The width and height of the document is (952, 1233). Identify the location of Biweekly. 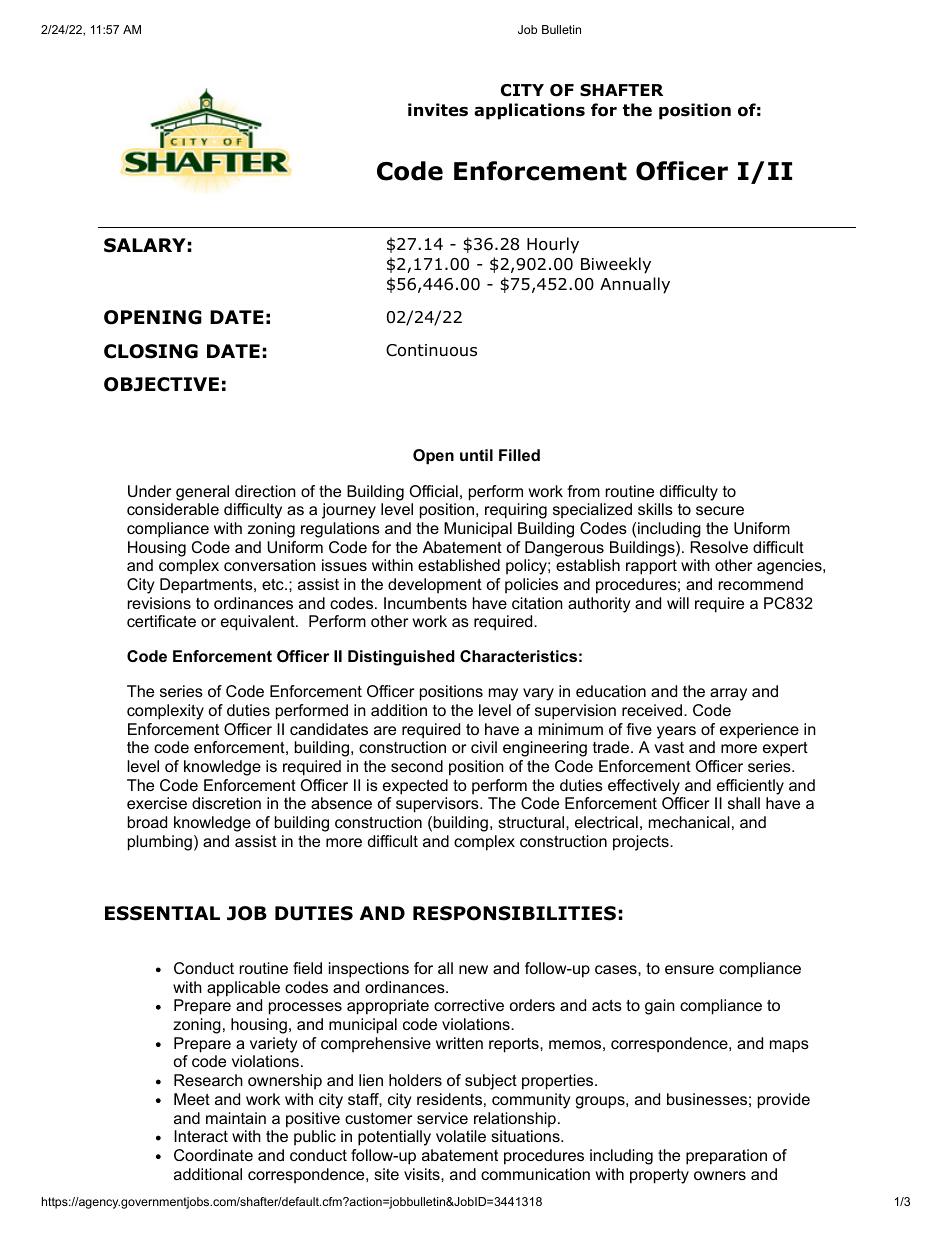
(616, 265).
